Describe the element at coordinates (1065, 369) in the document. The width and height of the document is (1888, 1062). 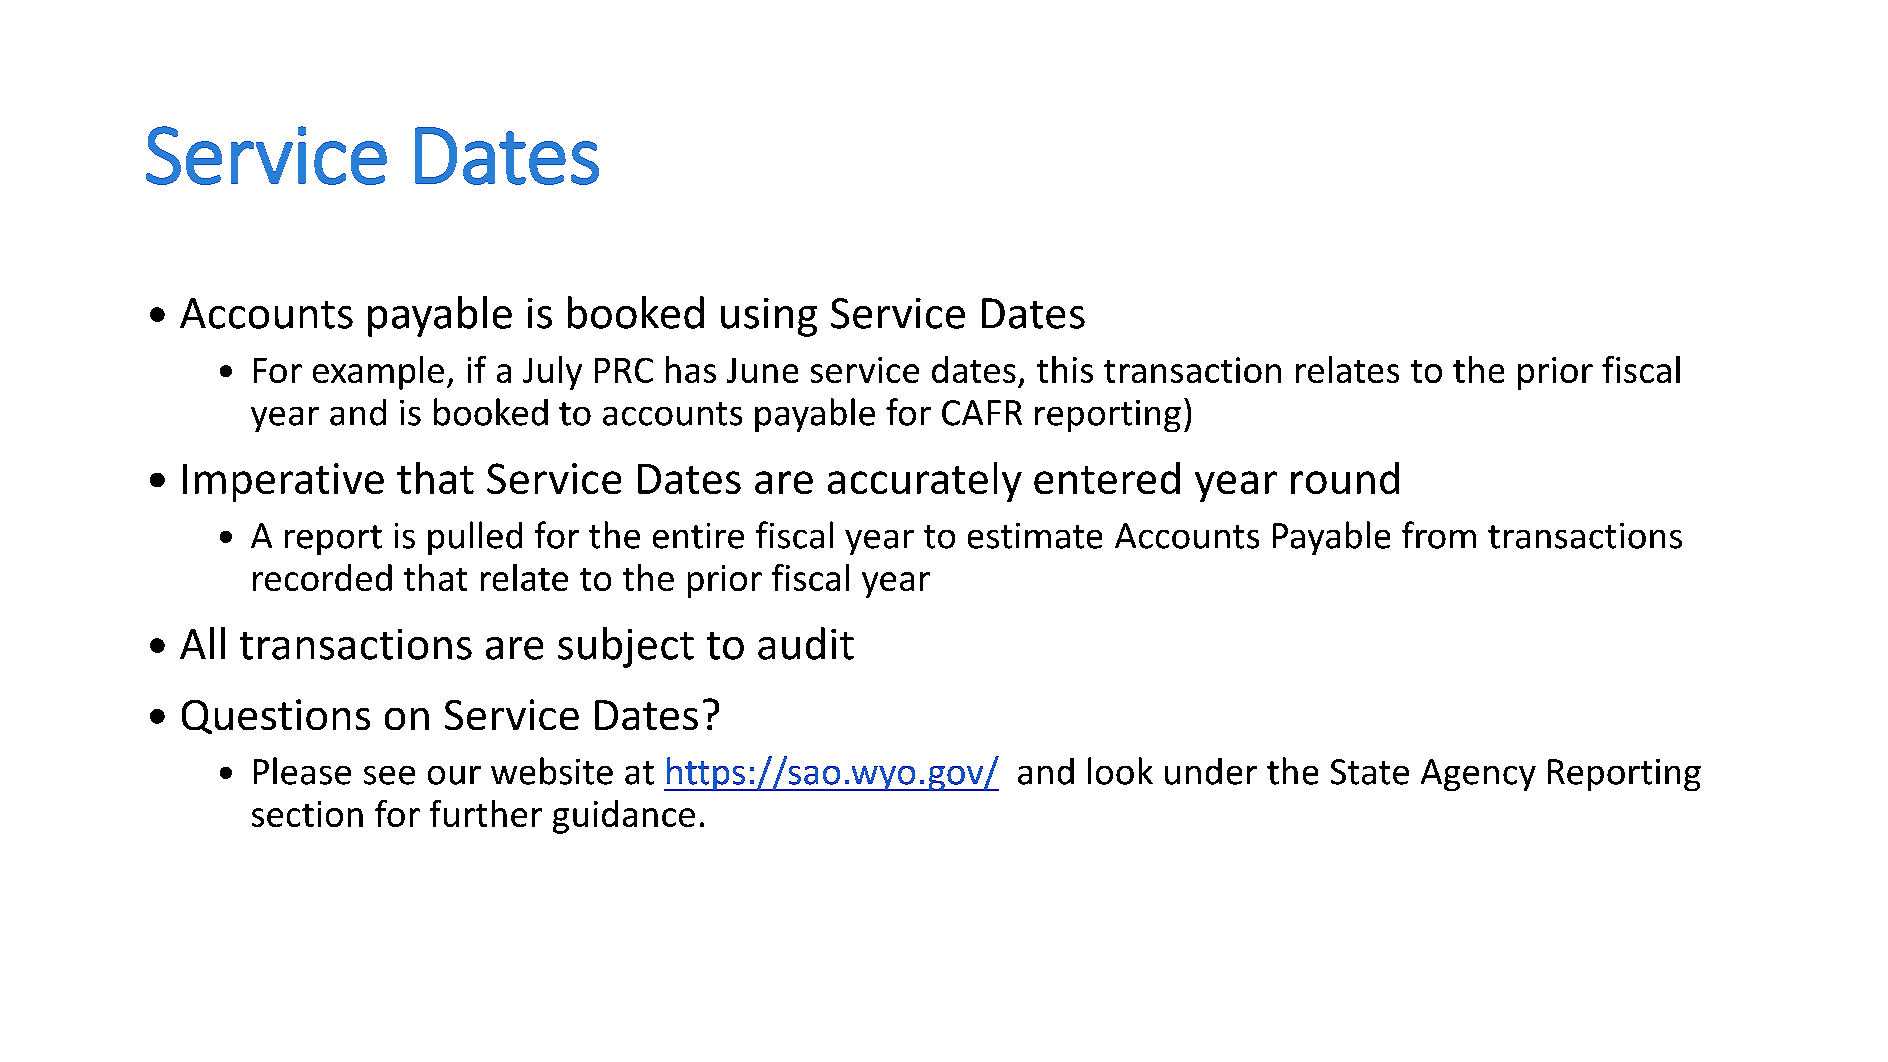
I see `this` at that location.
